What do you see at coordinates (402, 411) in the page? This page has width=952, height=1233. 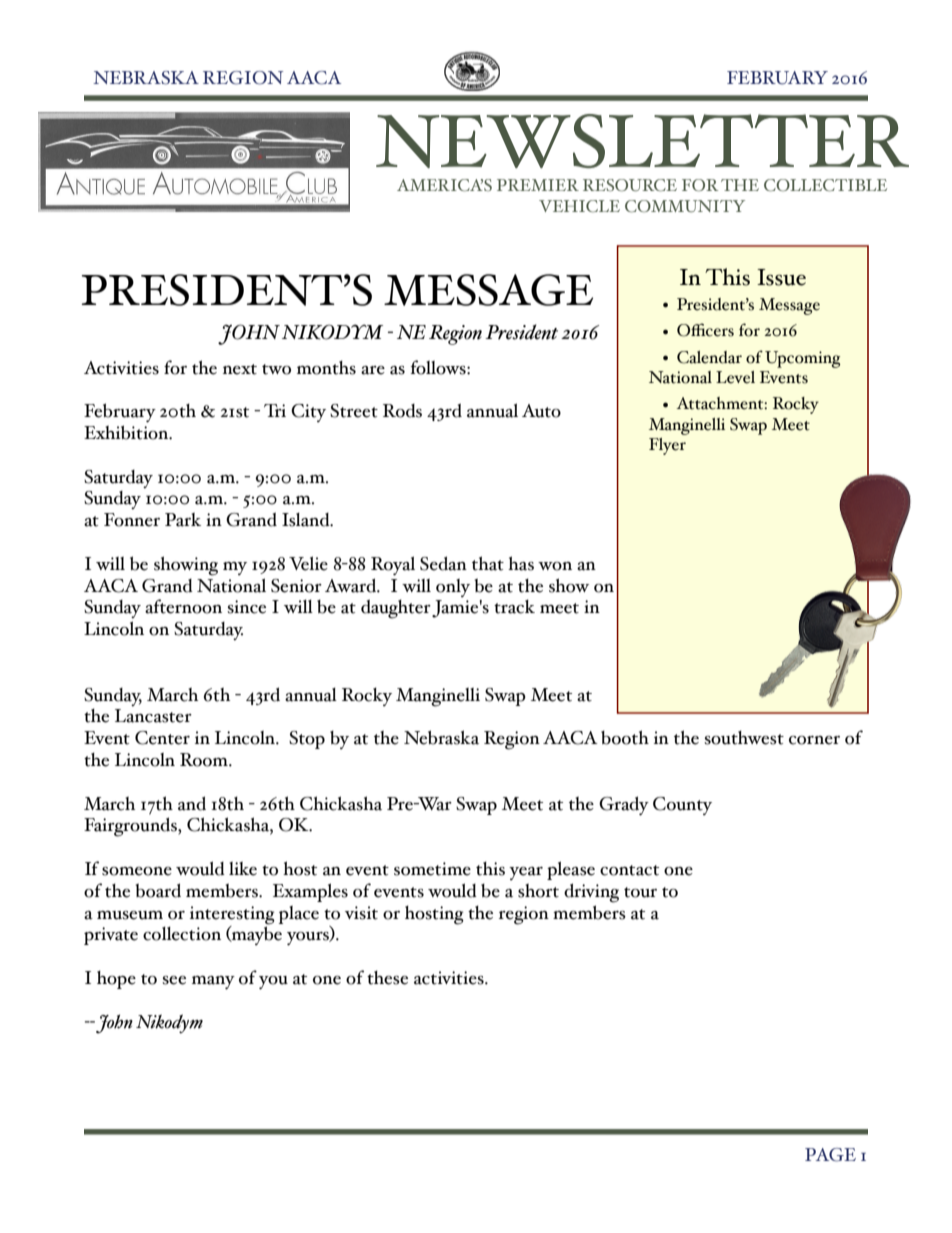 I see `Rods` at bounding box center [402, 411].
